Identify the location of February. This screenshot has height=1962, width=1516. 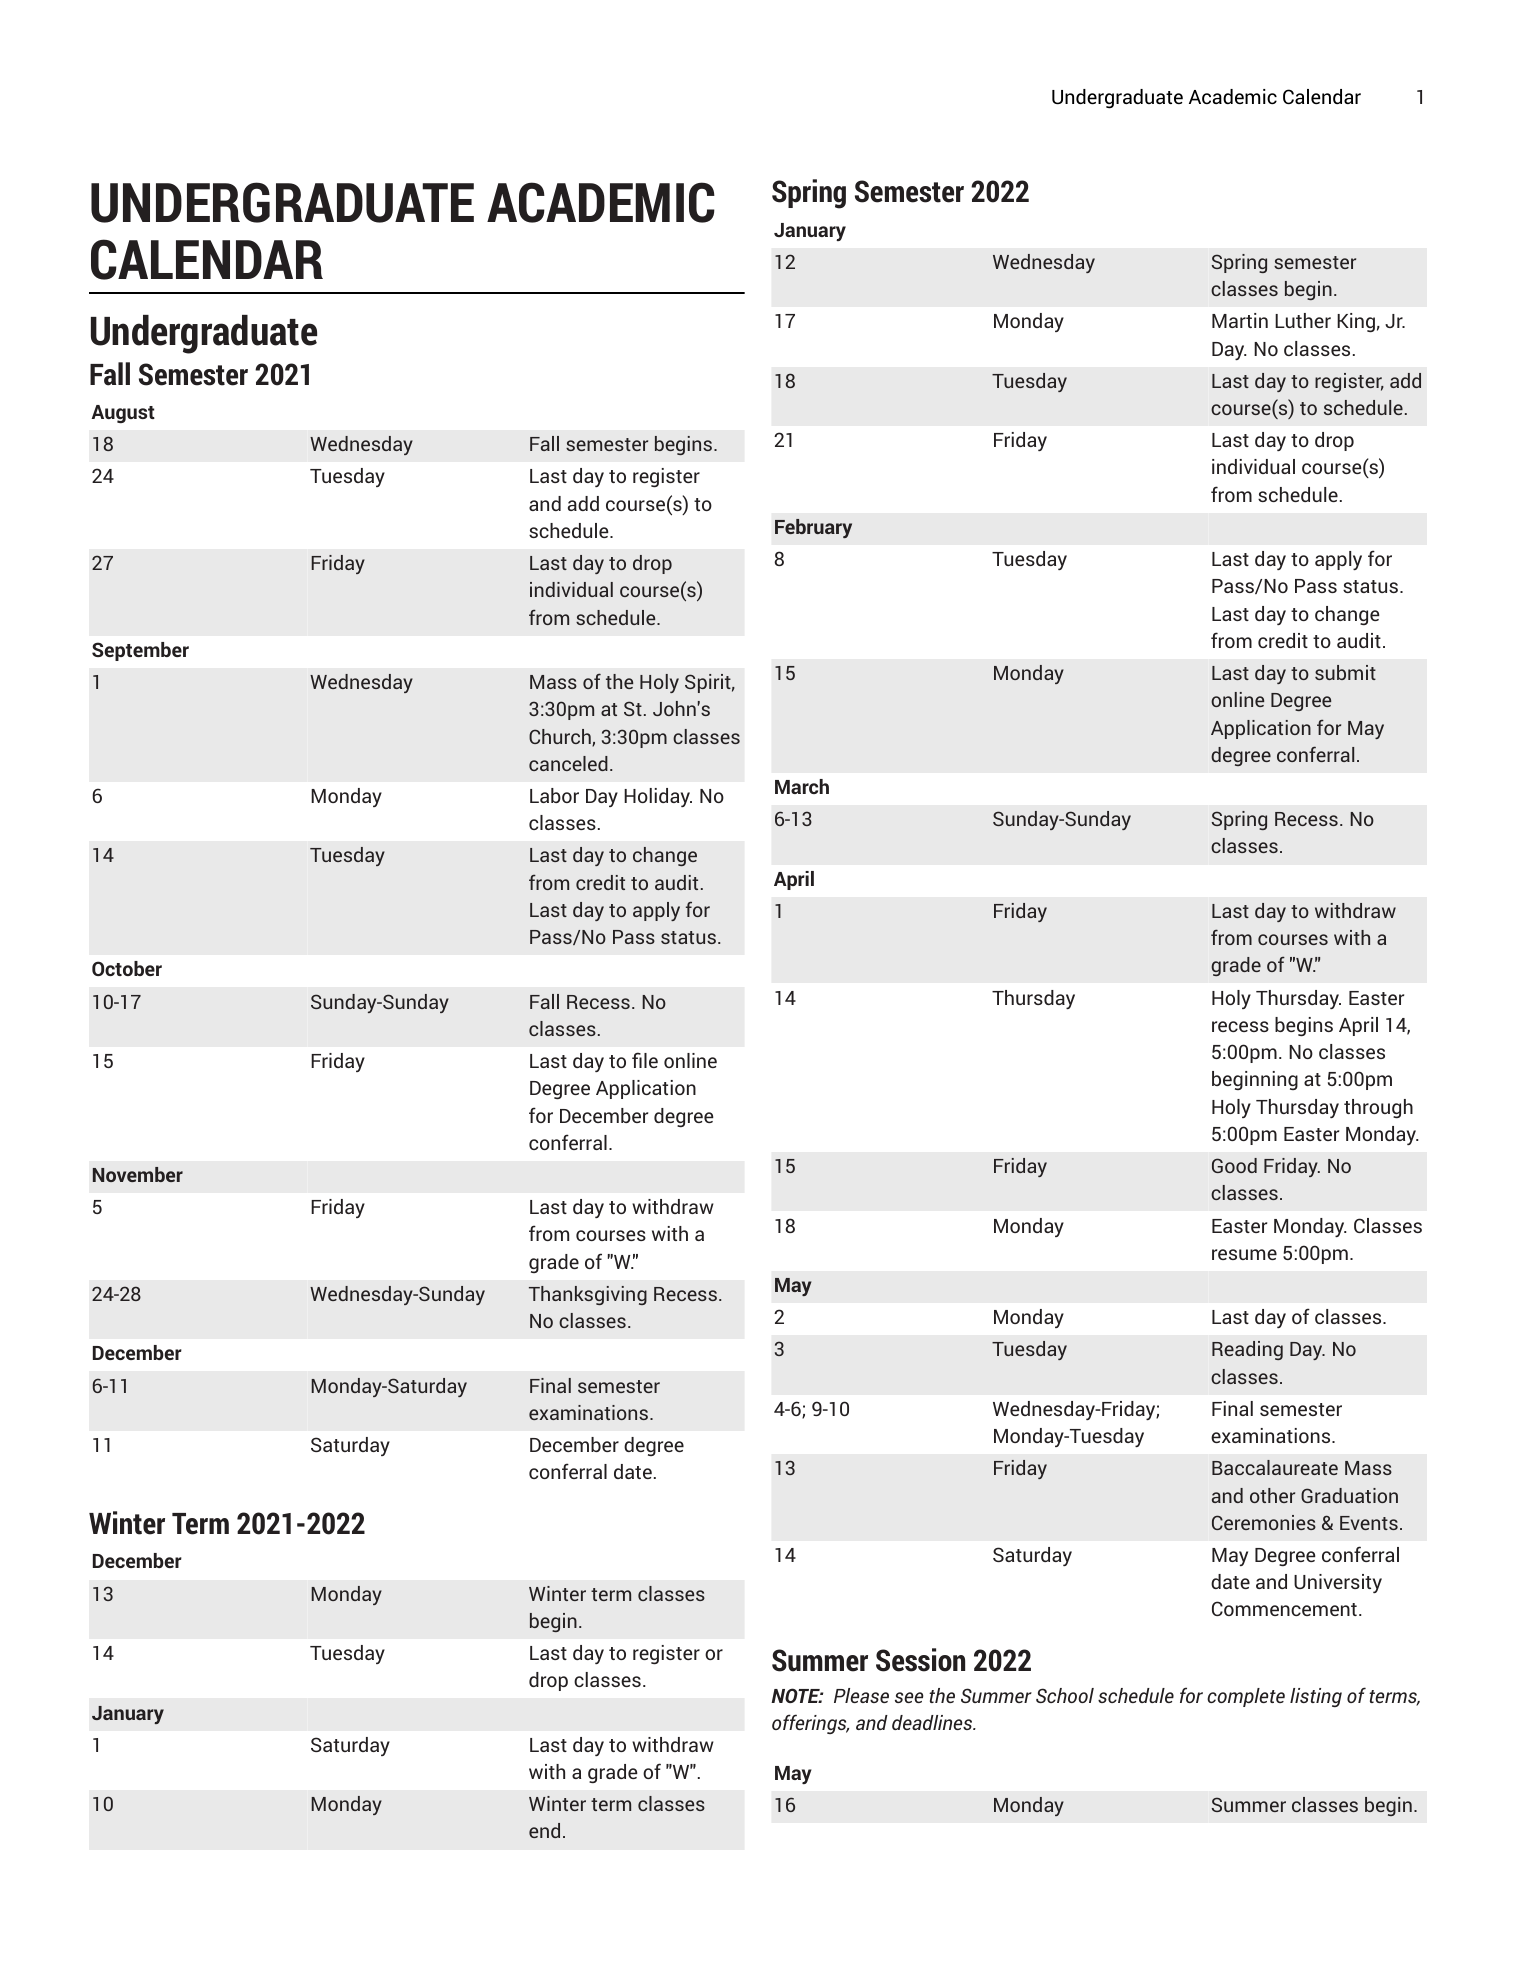
(813, 528).
